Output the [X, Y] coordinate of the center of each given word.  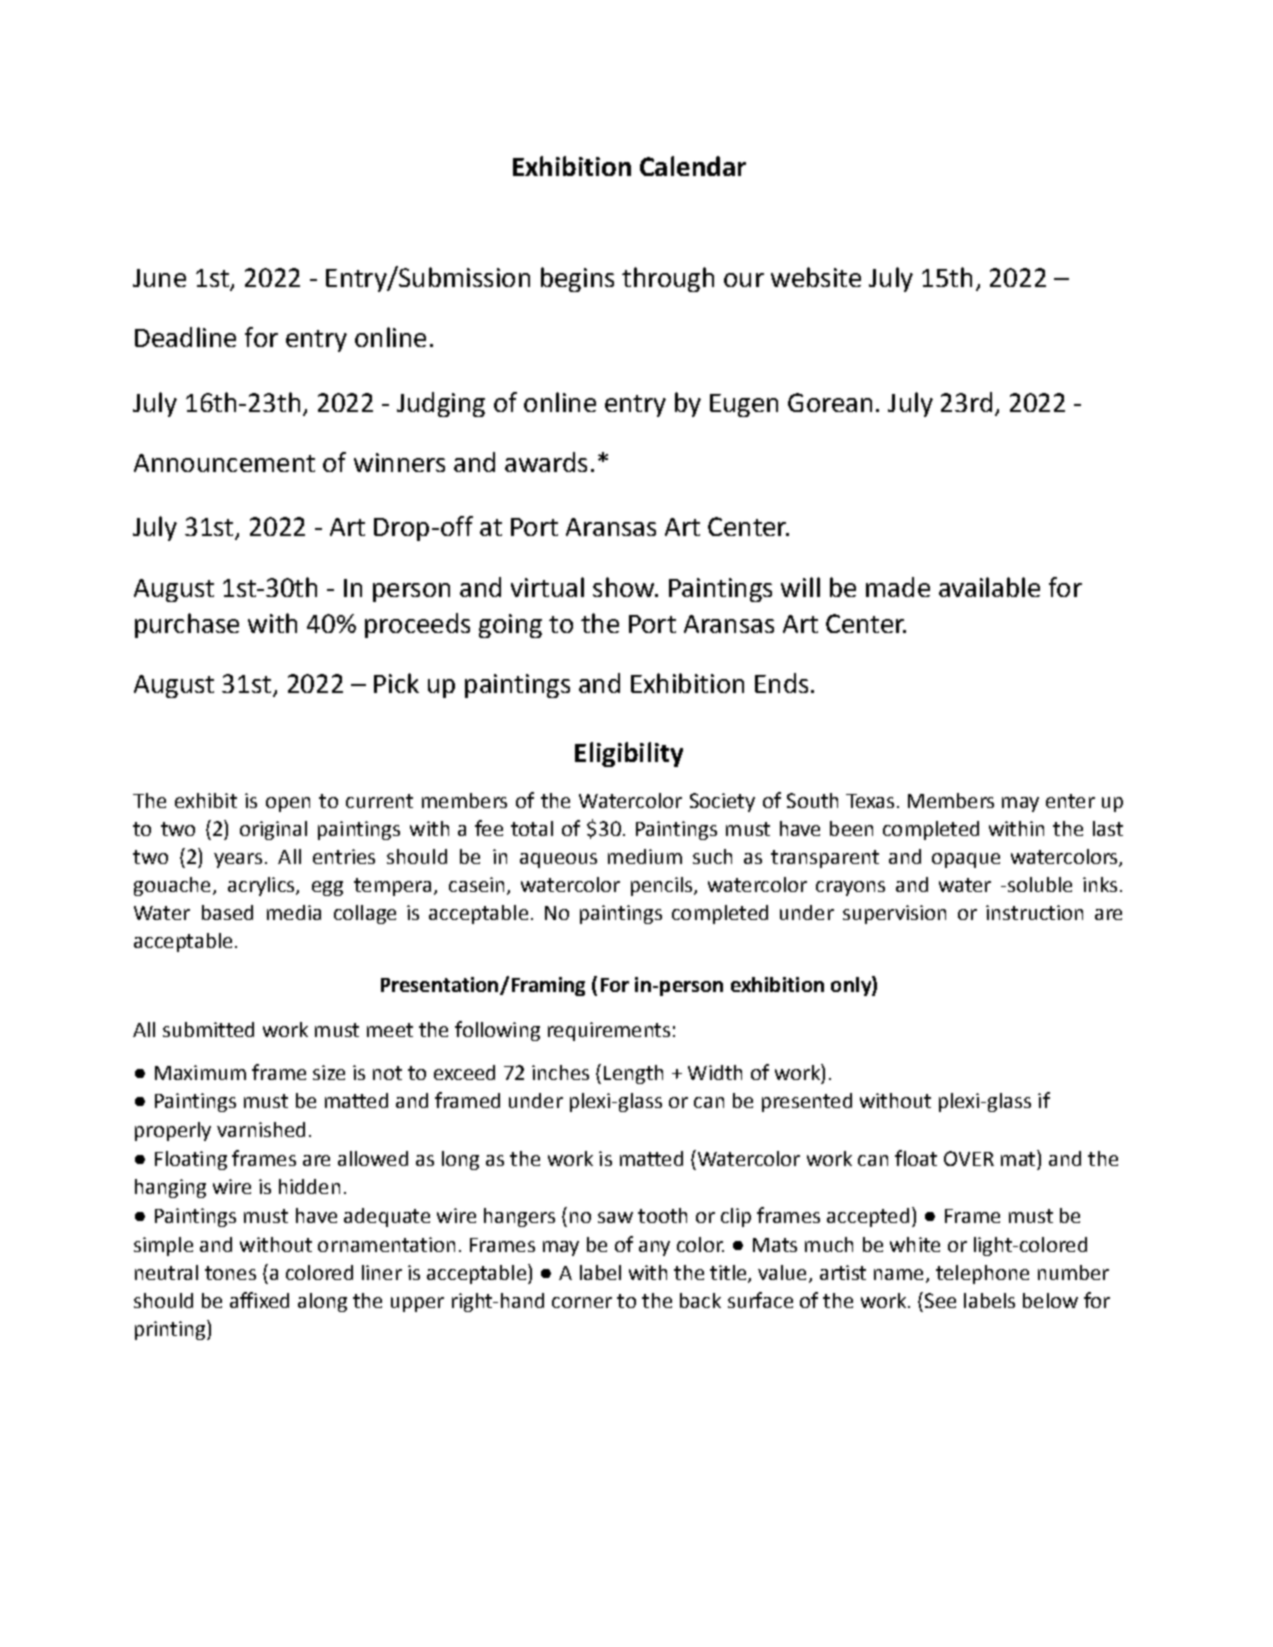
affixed [259, 1300]
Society [722, 802]
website [816, 277]
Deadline [185, 337]
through [668, 279]
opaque [966, 860]
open [288, 804]
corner [582, 1302]
